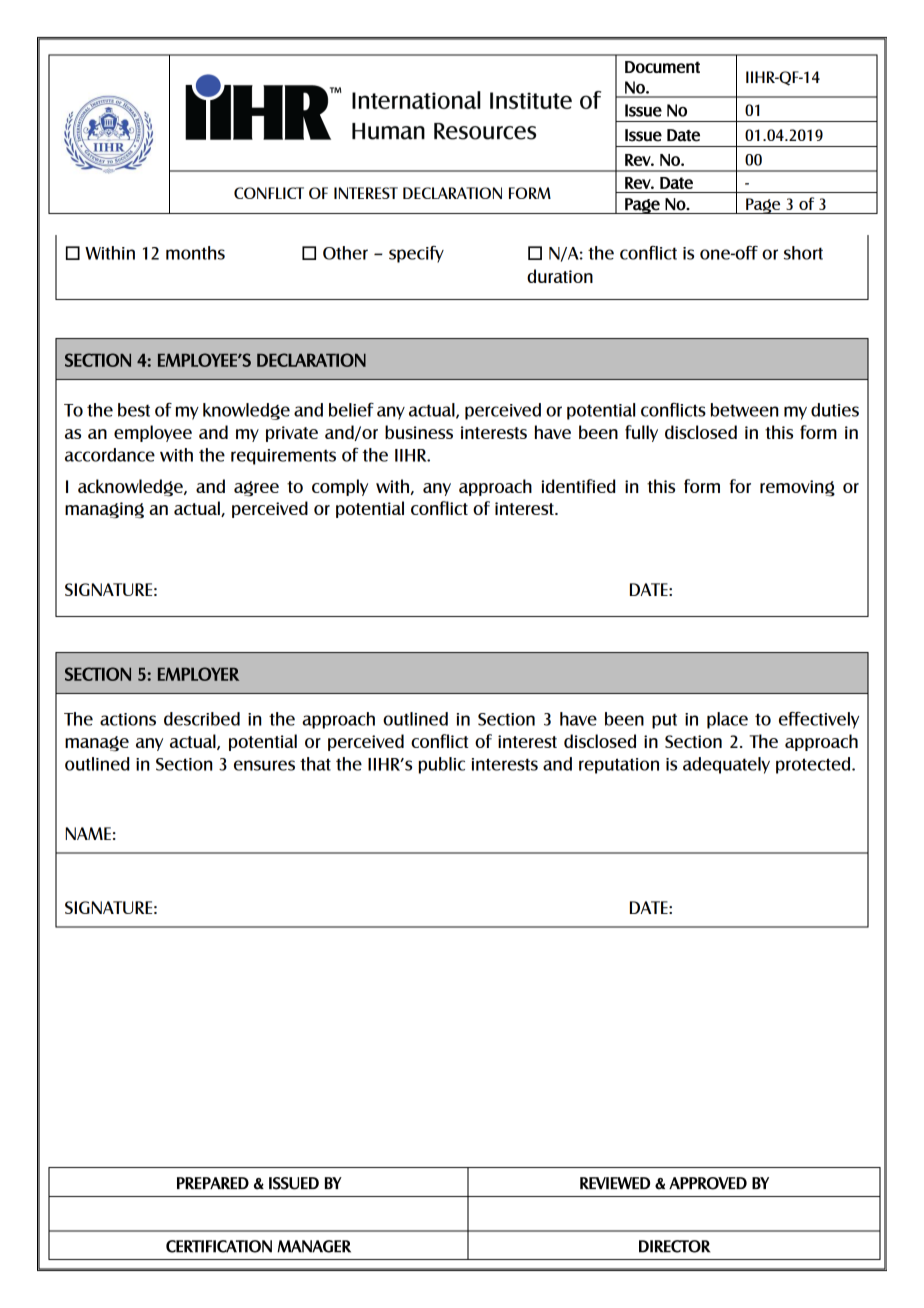 The height and width of the page is (1308, 924). What do you see at coordinates (442, 765) in the page?
I see `public` at bounding box center [442, 765].
